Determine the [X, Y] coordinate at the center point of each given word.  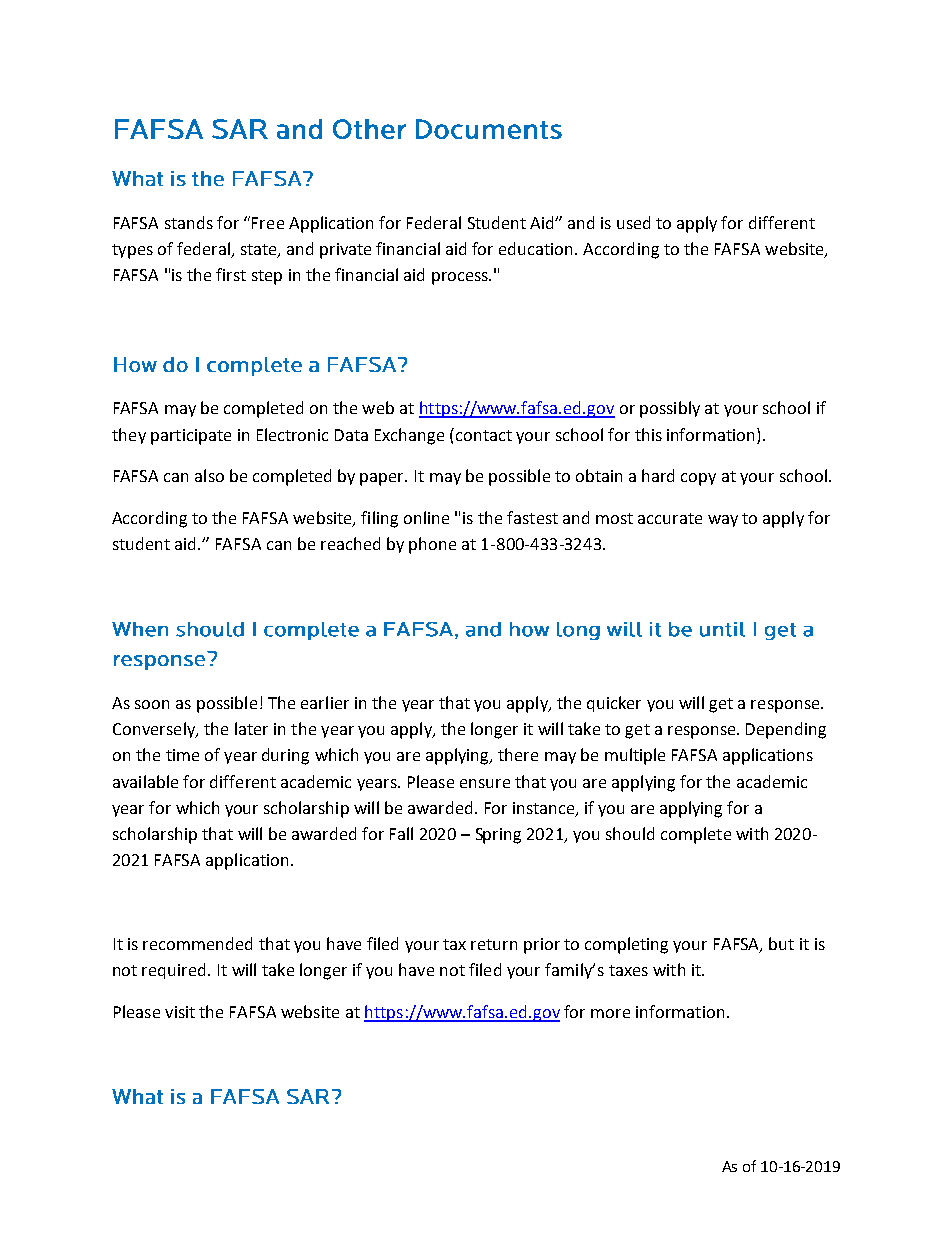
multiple [635, 756]
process [461, 278]
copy [698, 479]
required [175, 971]
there [518, 754]
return [494, 944]
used [633, 222]
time [182, 755]
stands [189, 222]
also [209, 475]
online [426, 517]
